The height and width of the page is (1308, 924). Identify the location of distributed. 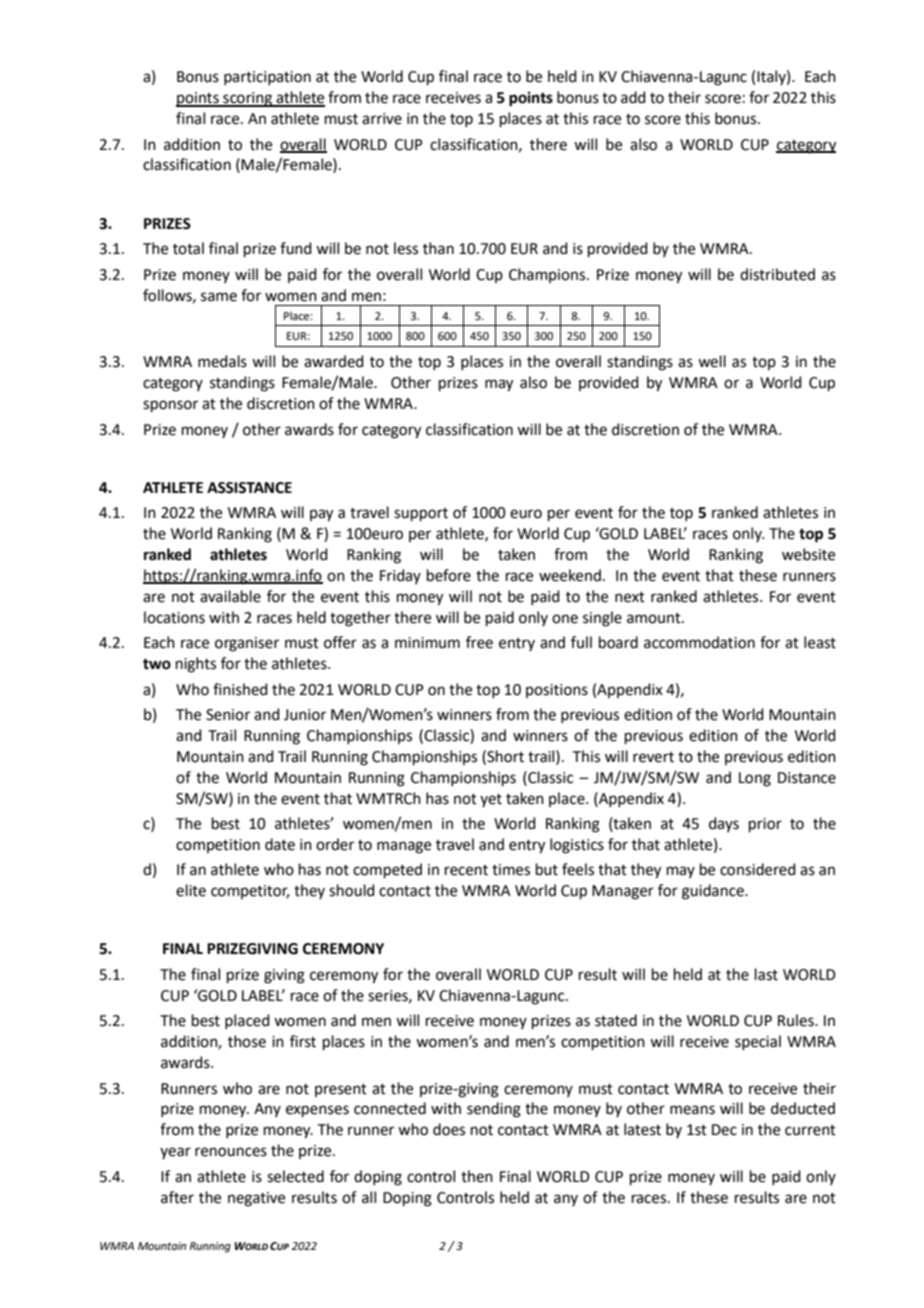
(777, 274).
